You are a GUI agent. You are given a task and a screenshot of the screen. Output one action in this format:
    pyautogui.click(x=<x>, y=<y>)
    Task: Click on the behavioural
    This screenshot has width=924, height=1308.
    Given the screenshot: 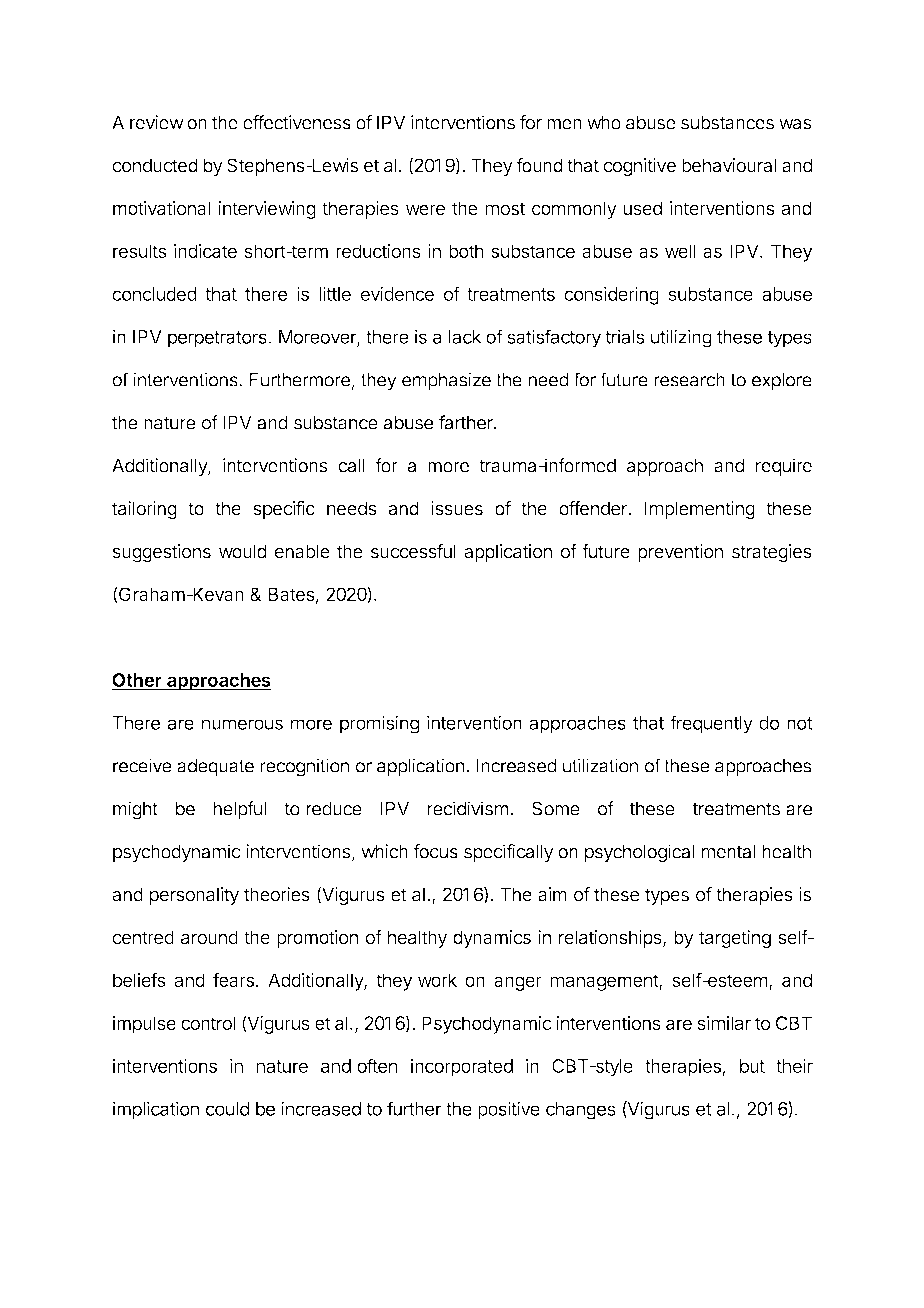 What is the action you would take?
    pyautogui.click(x=729, y=165)
